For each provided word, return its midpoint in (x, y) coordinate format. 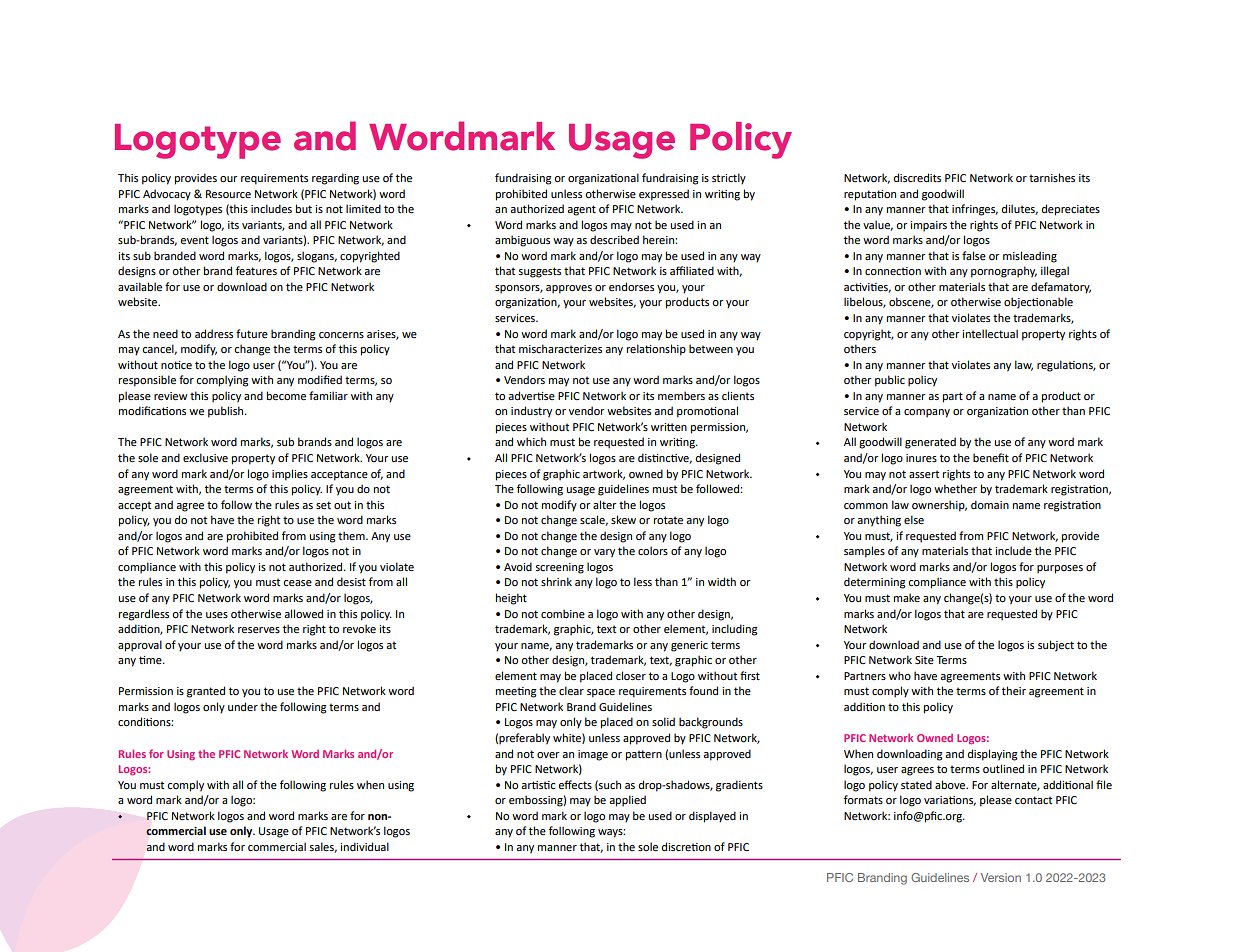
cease (297, 583)
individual (364, 846)
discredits (917, 177)
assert (924, 474)
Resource (228, 194)
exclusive (205, 457)
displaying (992, 755)
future (252, 333)
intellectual (990, 333)
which (531, 441)
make (907, 597)
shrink (556, 581)
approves (569, 289)
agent (581, 210)
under (243, 706)
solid (663, 721)
